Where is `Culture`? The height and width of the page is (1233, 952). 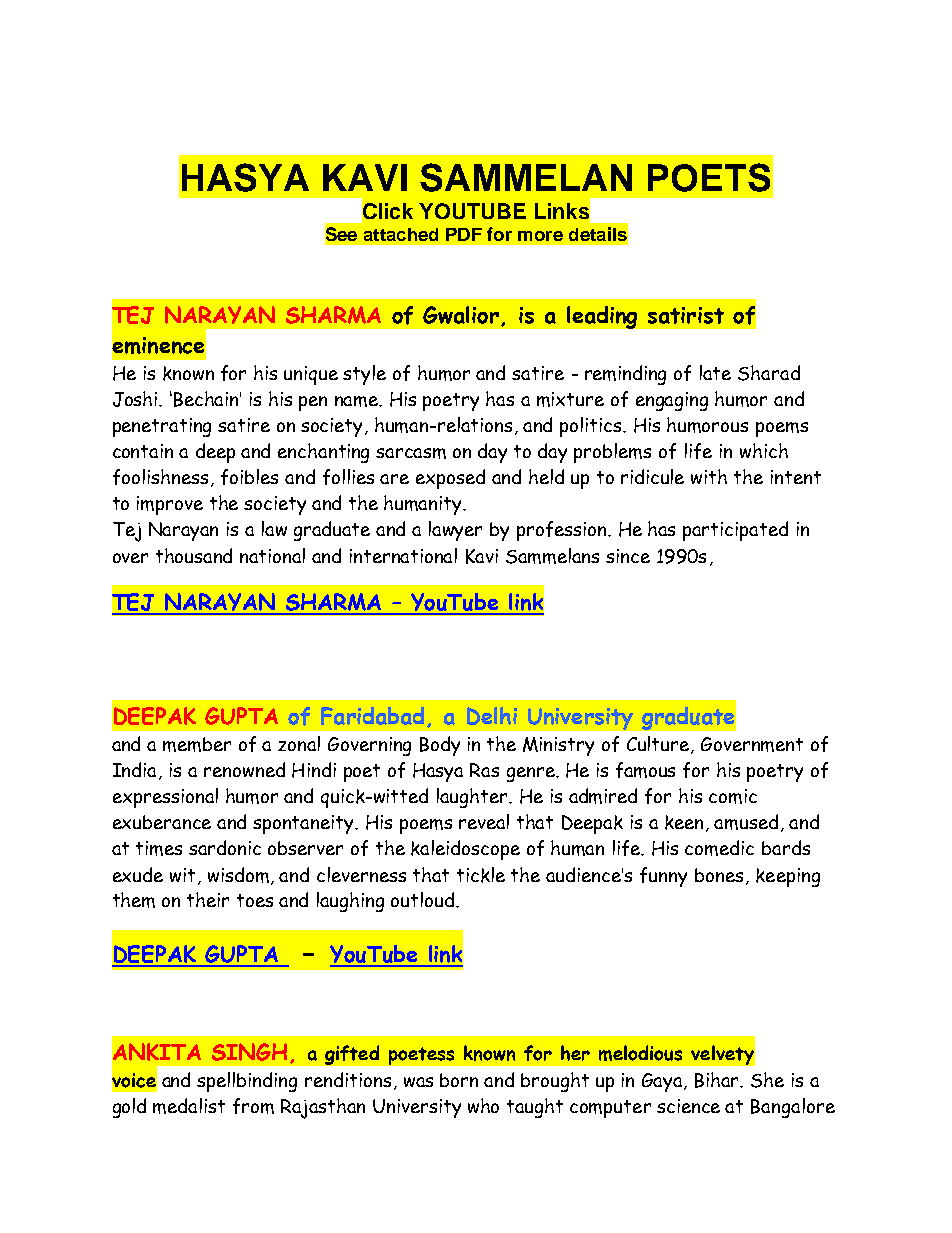 Culture is located at coordinates (659, 745).
